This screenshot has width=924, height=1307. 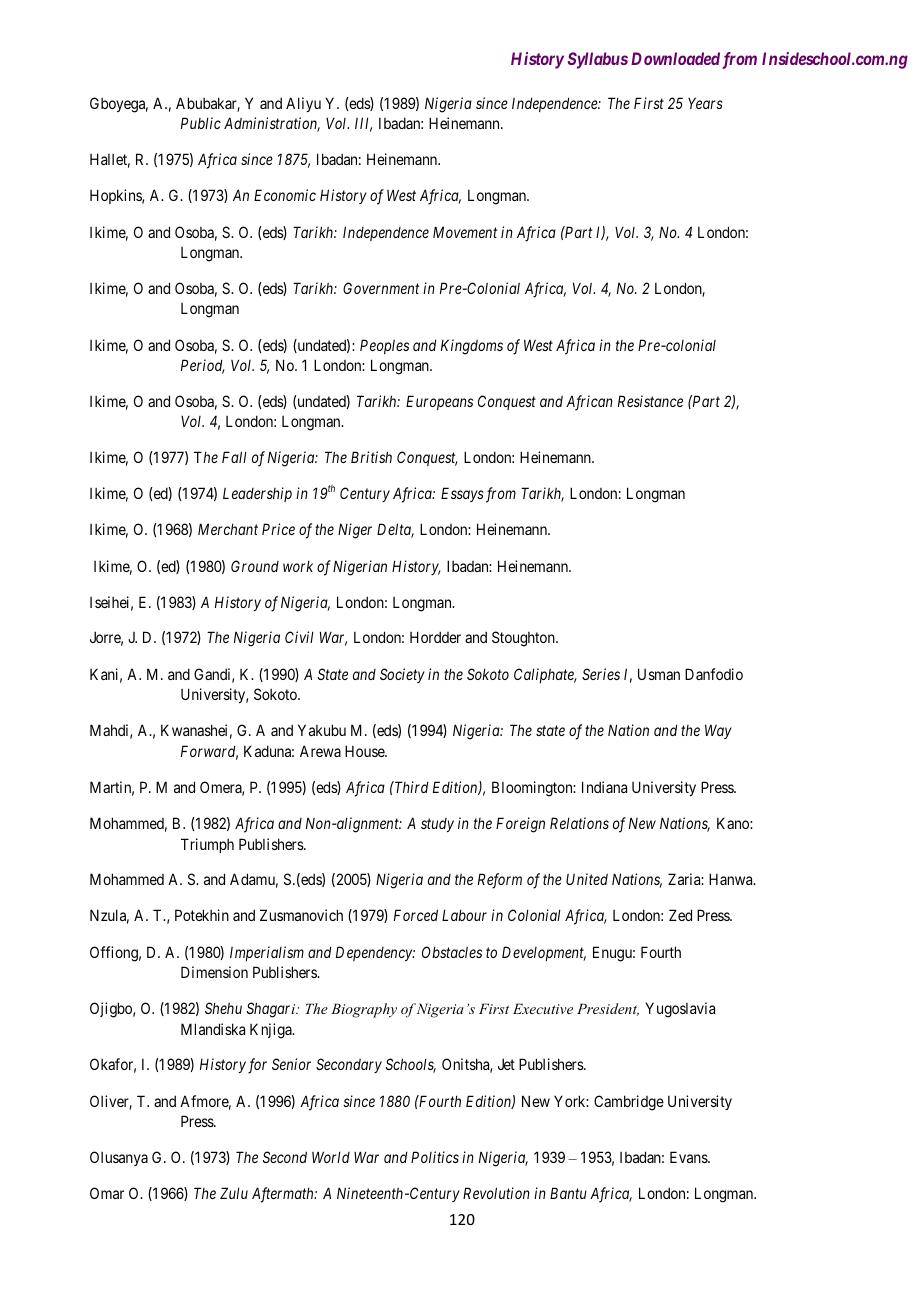 I want to click on Series, so click(x=601, y=674).
